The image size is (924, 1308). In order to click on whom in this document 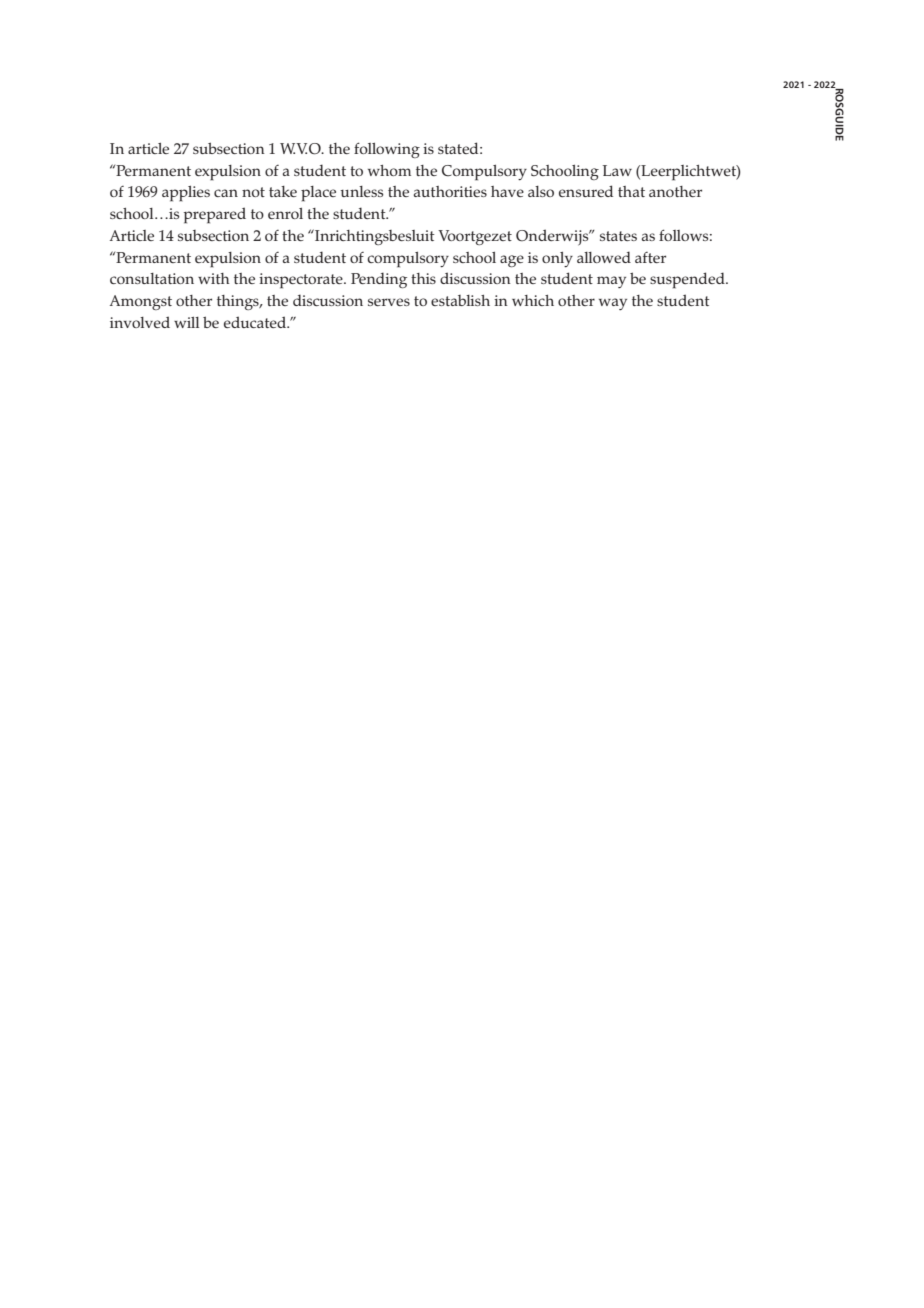, I will do `click(389, 170)`.
